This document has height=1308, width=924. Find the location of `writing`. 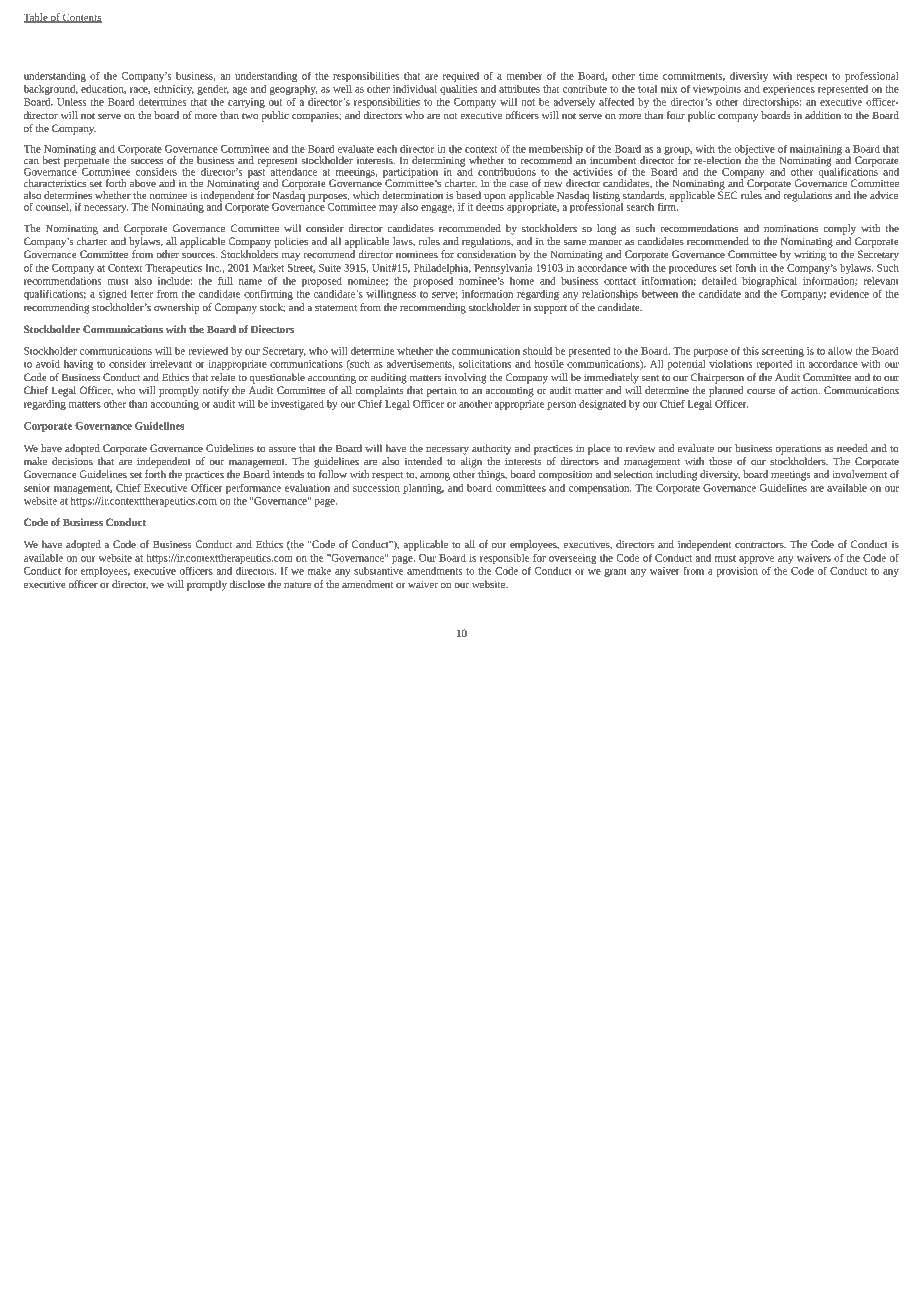

writing is located at coordinates (810, 255).
